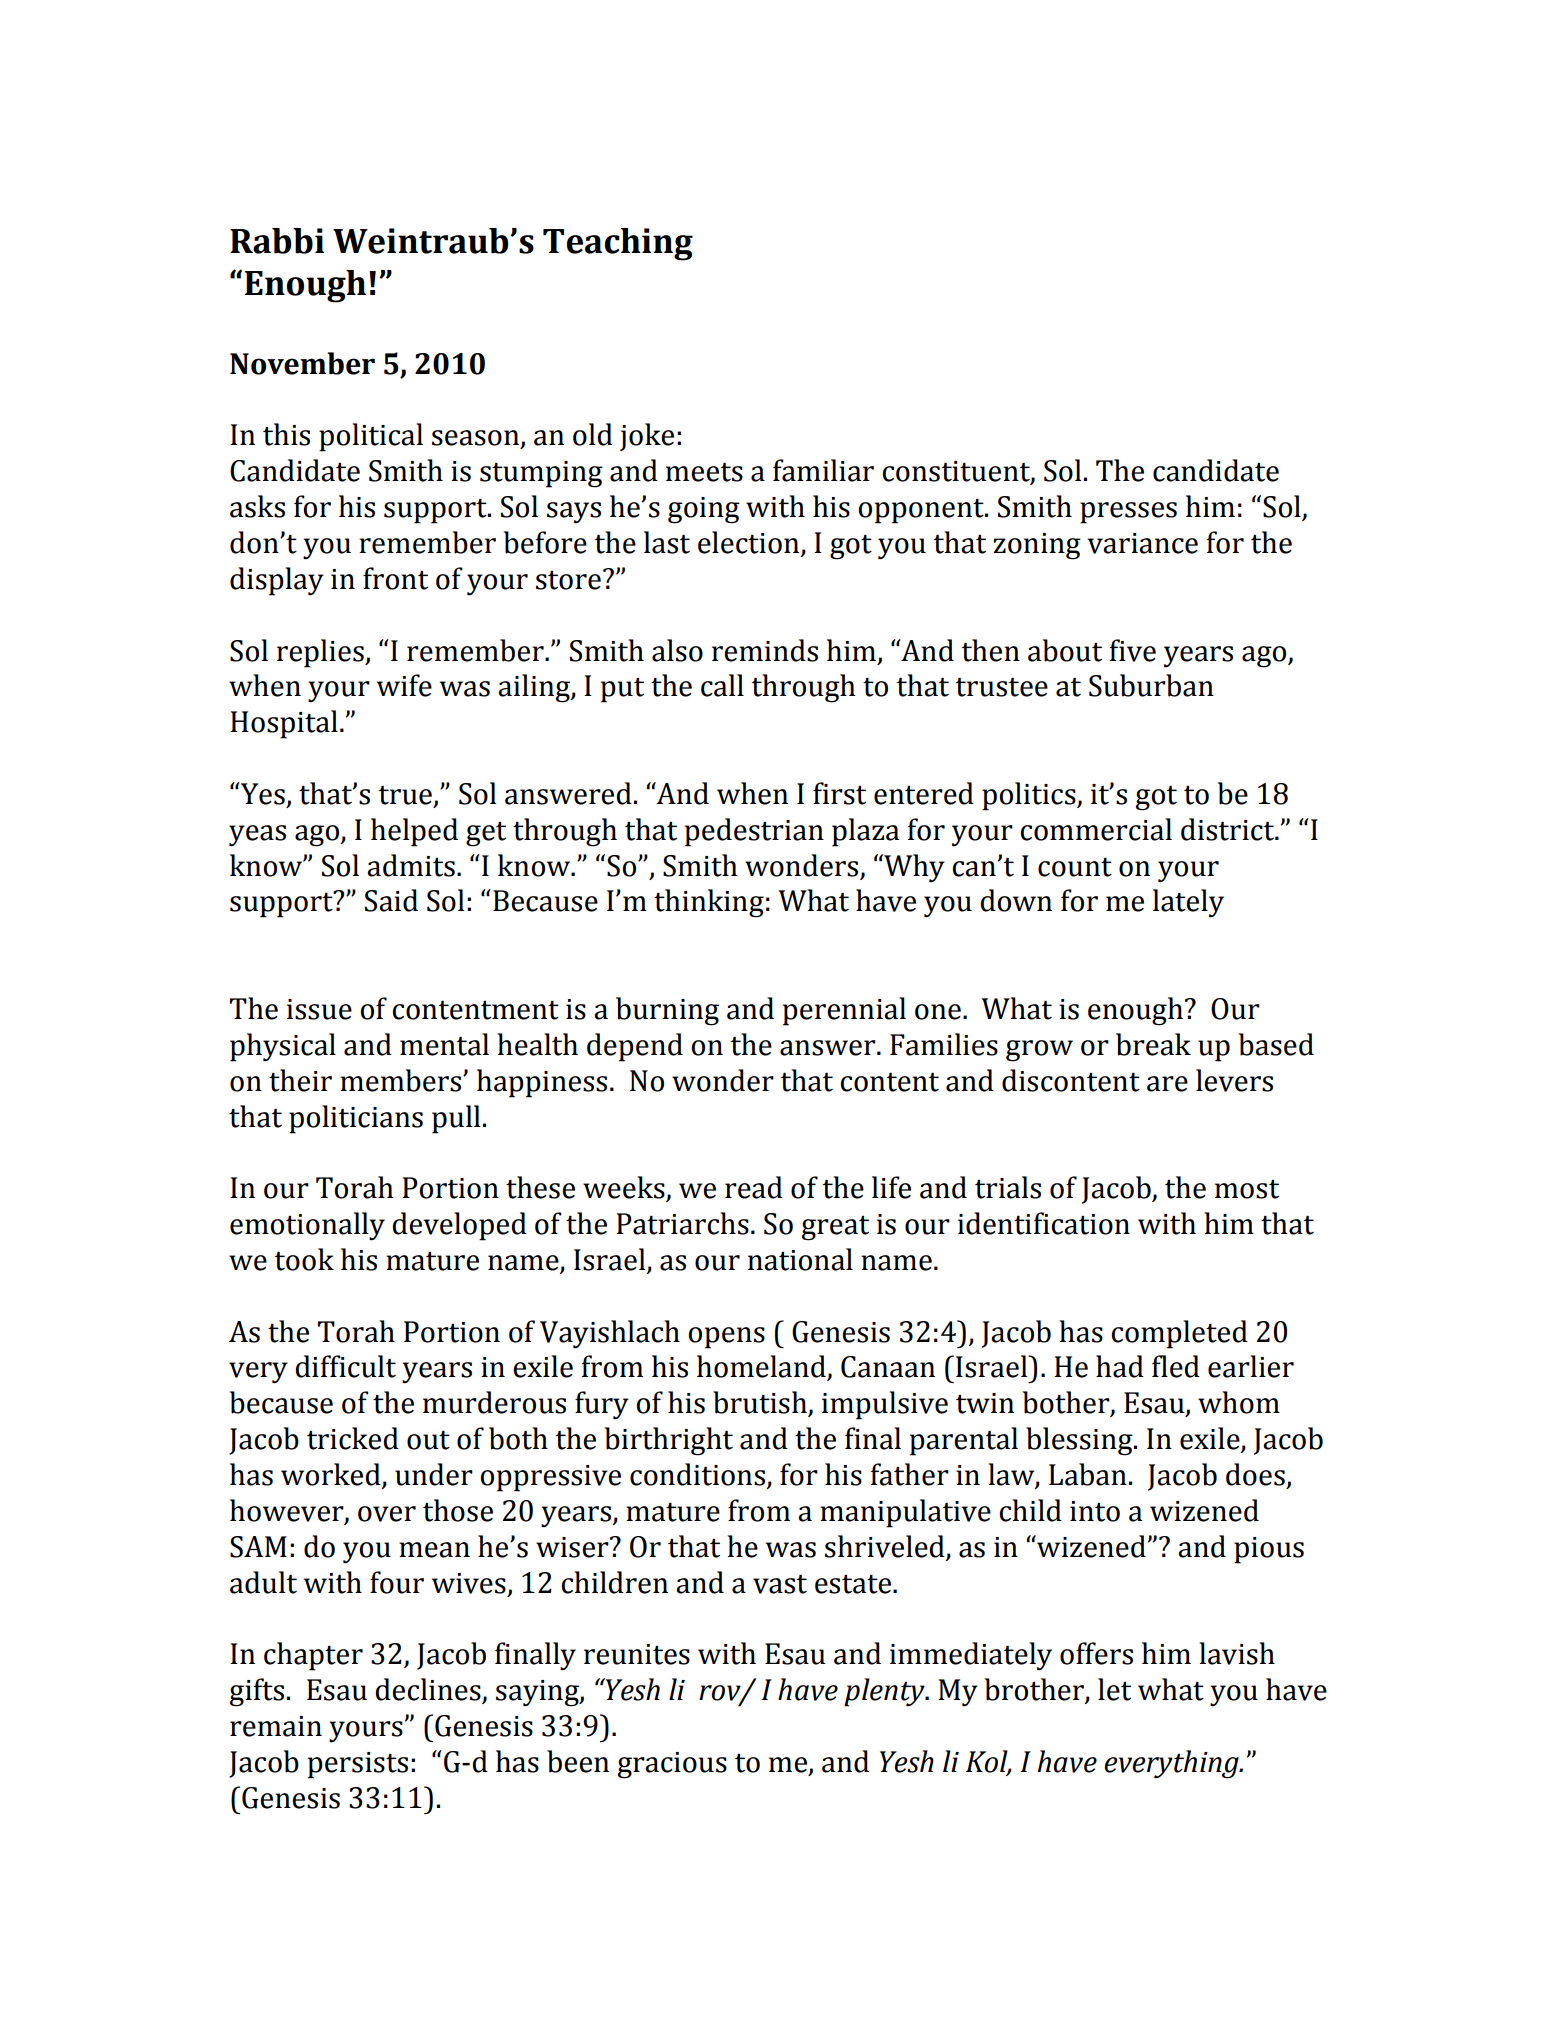 The width and height of the document is (1559, 2018). Describe the element at coordinates (1128, 513) in the document. I see `presses` at that location.
